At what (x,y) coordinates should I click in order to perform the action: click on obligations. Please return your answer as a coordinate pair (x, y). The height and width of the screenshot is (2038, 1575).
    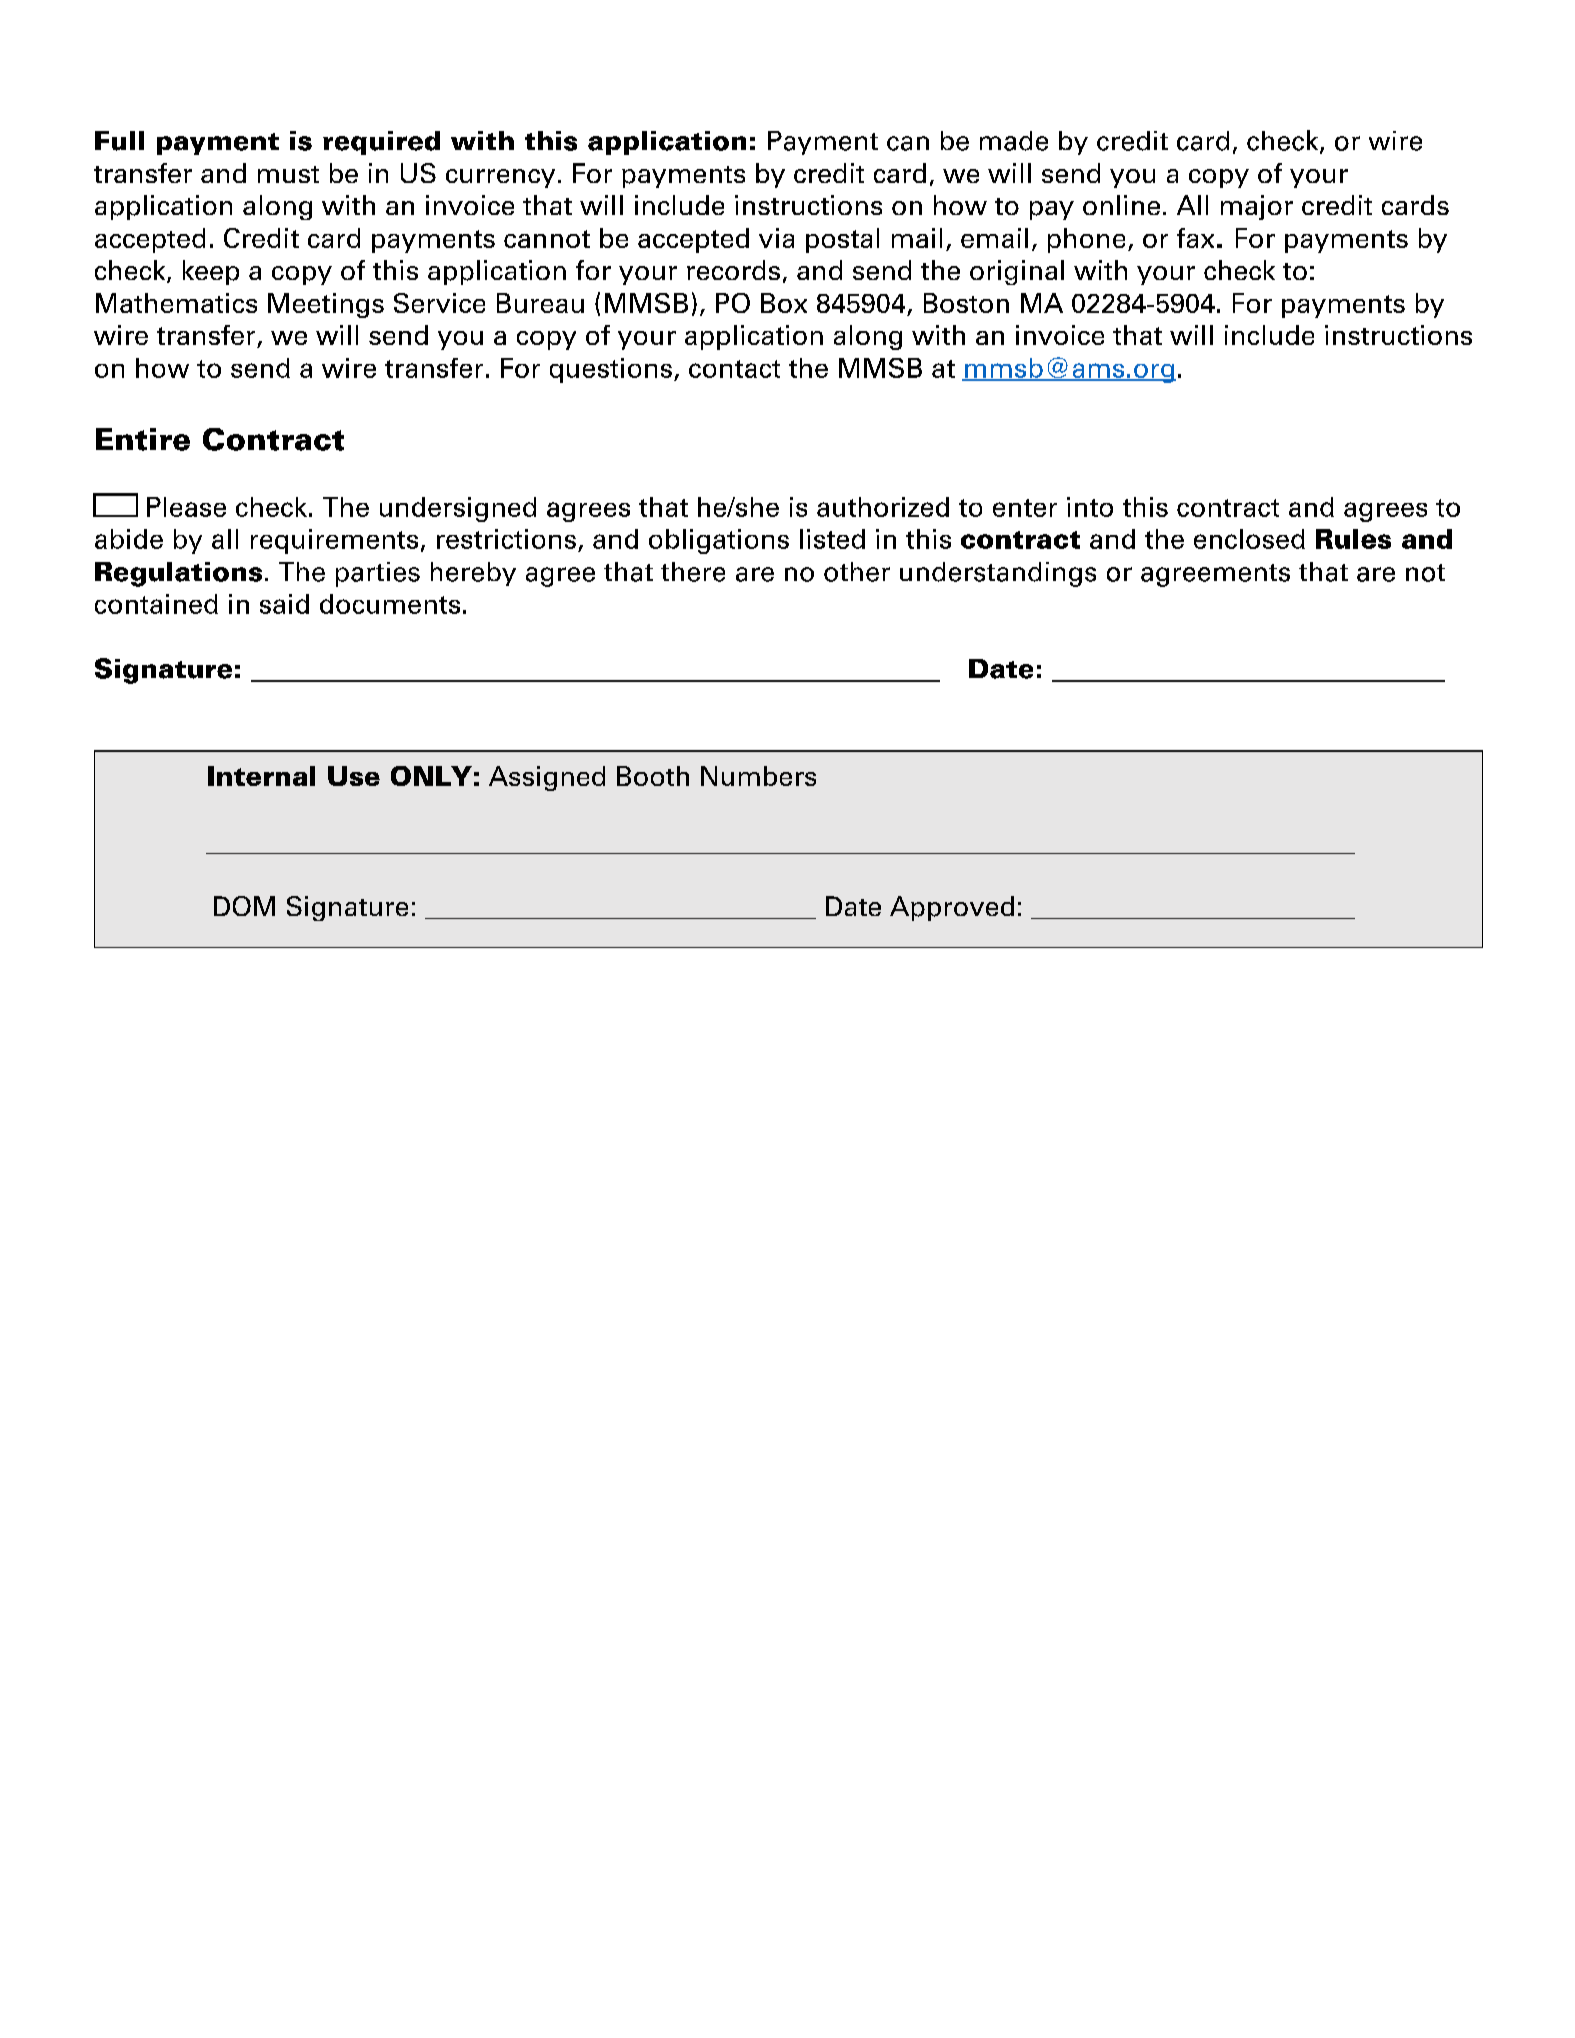
    Looking at the image, I should click on (719, 541).
